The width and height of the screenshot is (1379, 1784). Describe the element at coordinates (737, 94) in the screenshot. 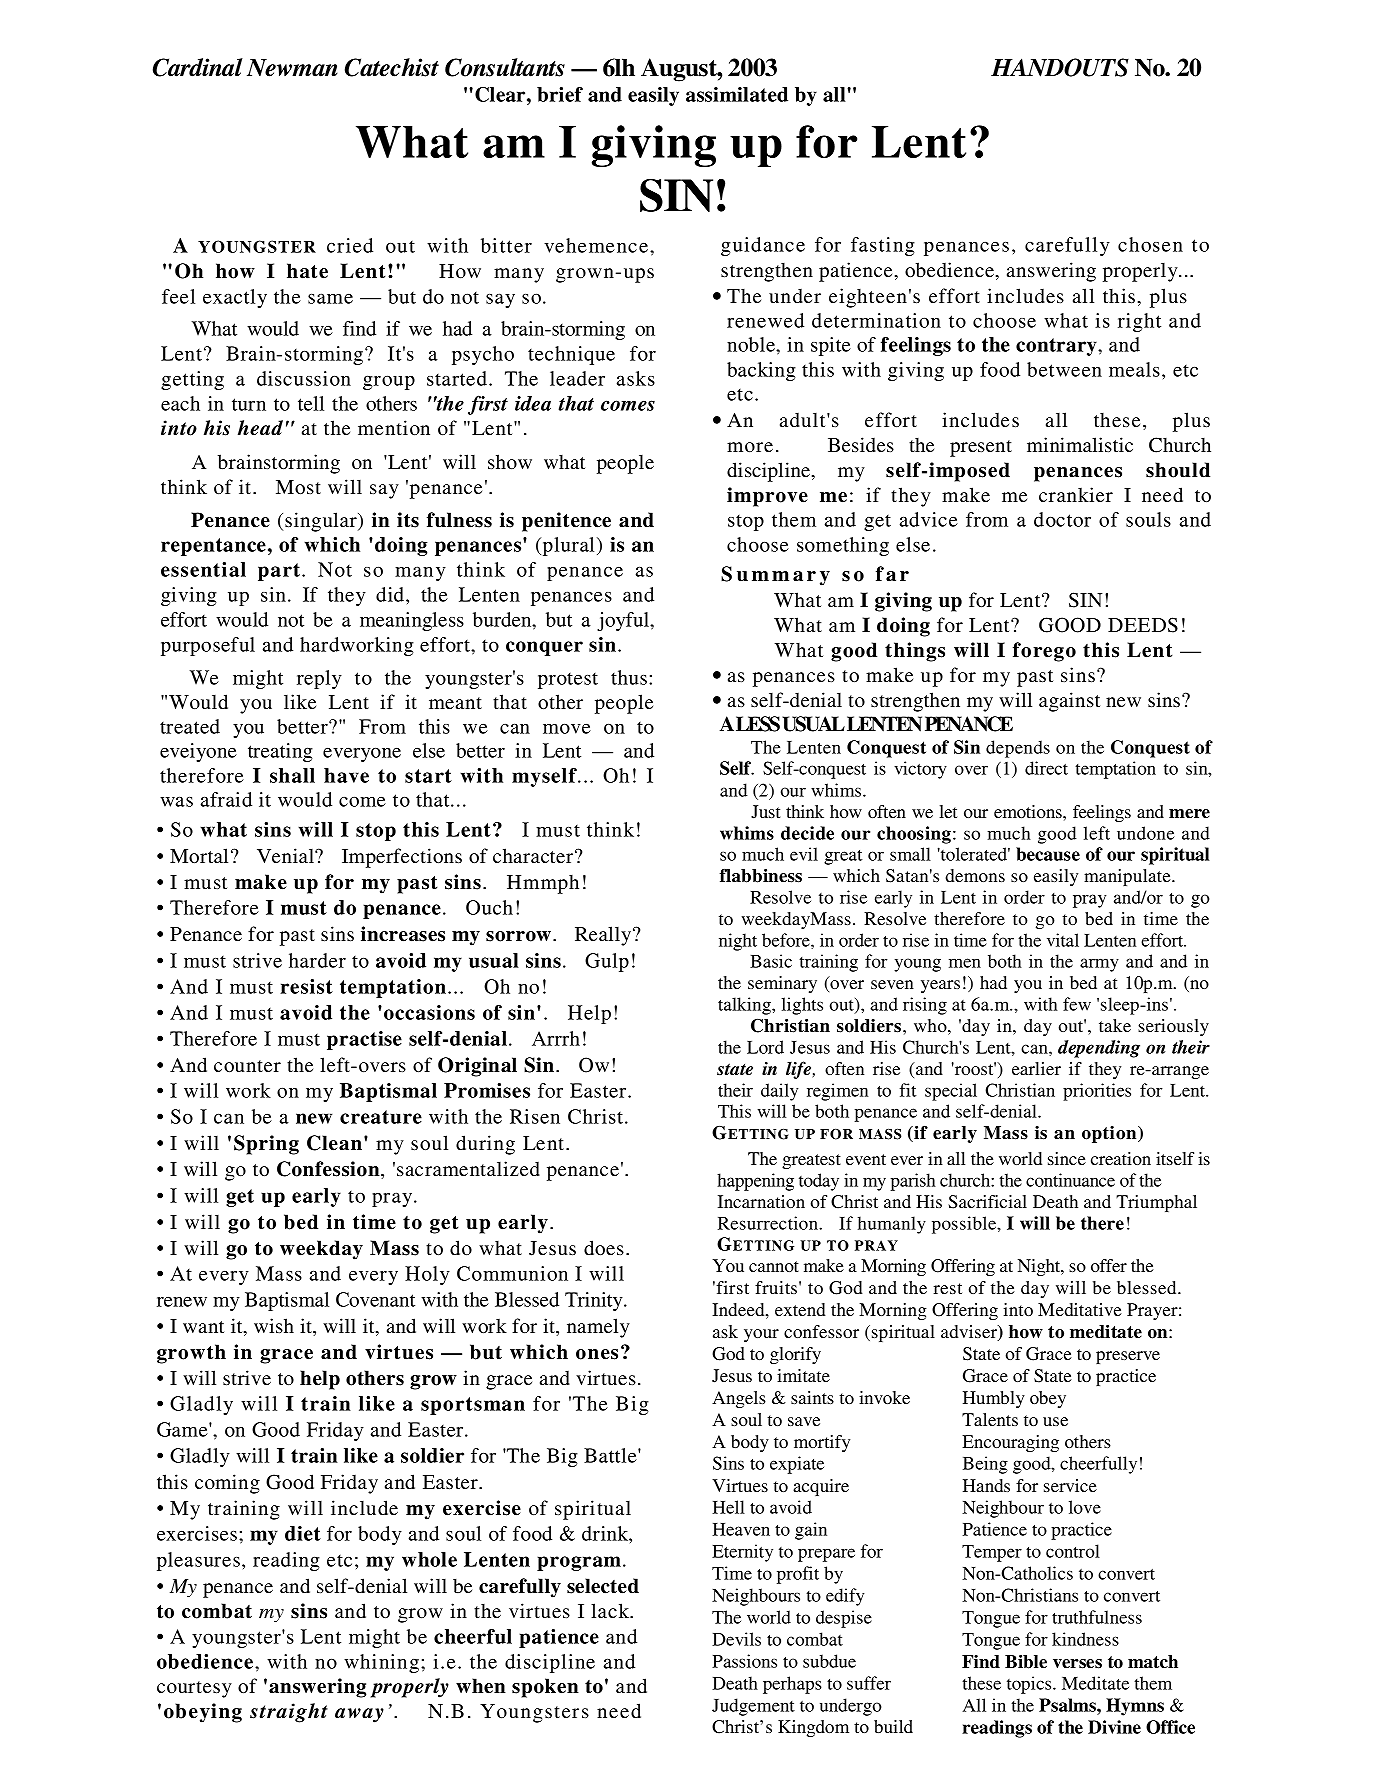

I see `assimilated` at that location.
